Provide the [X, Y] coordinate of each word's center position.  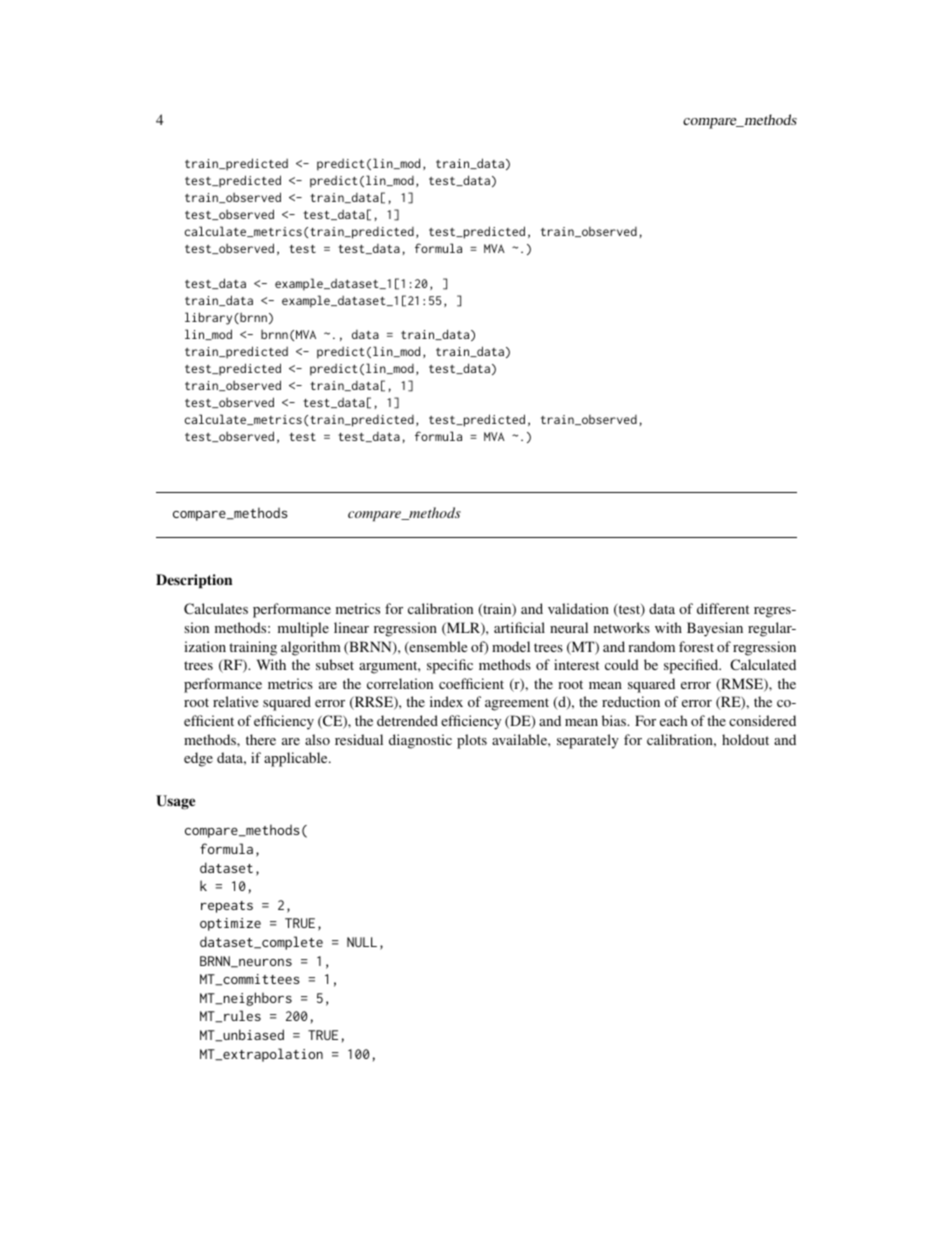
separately [588, 741]
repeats [227, 907]
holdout [745, 739]
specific [450, 666]
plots [472, 741]
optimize [230, 924]
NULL [362, 942]
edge [198, 759]
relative [235, 701]
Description [194, 581]
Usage [175, 802]
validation [578, 608]
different [723, 608]
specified [692, 666]
